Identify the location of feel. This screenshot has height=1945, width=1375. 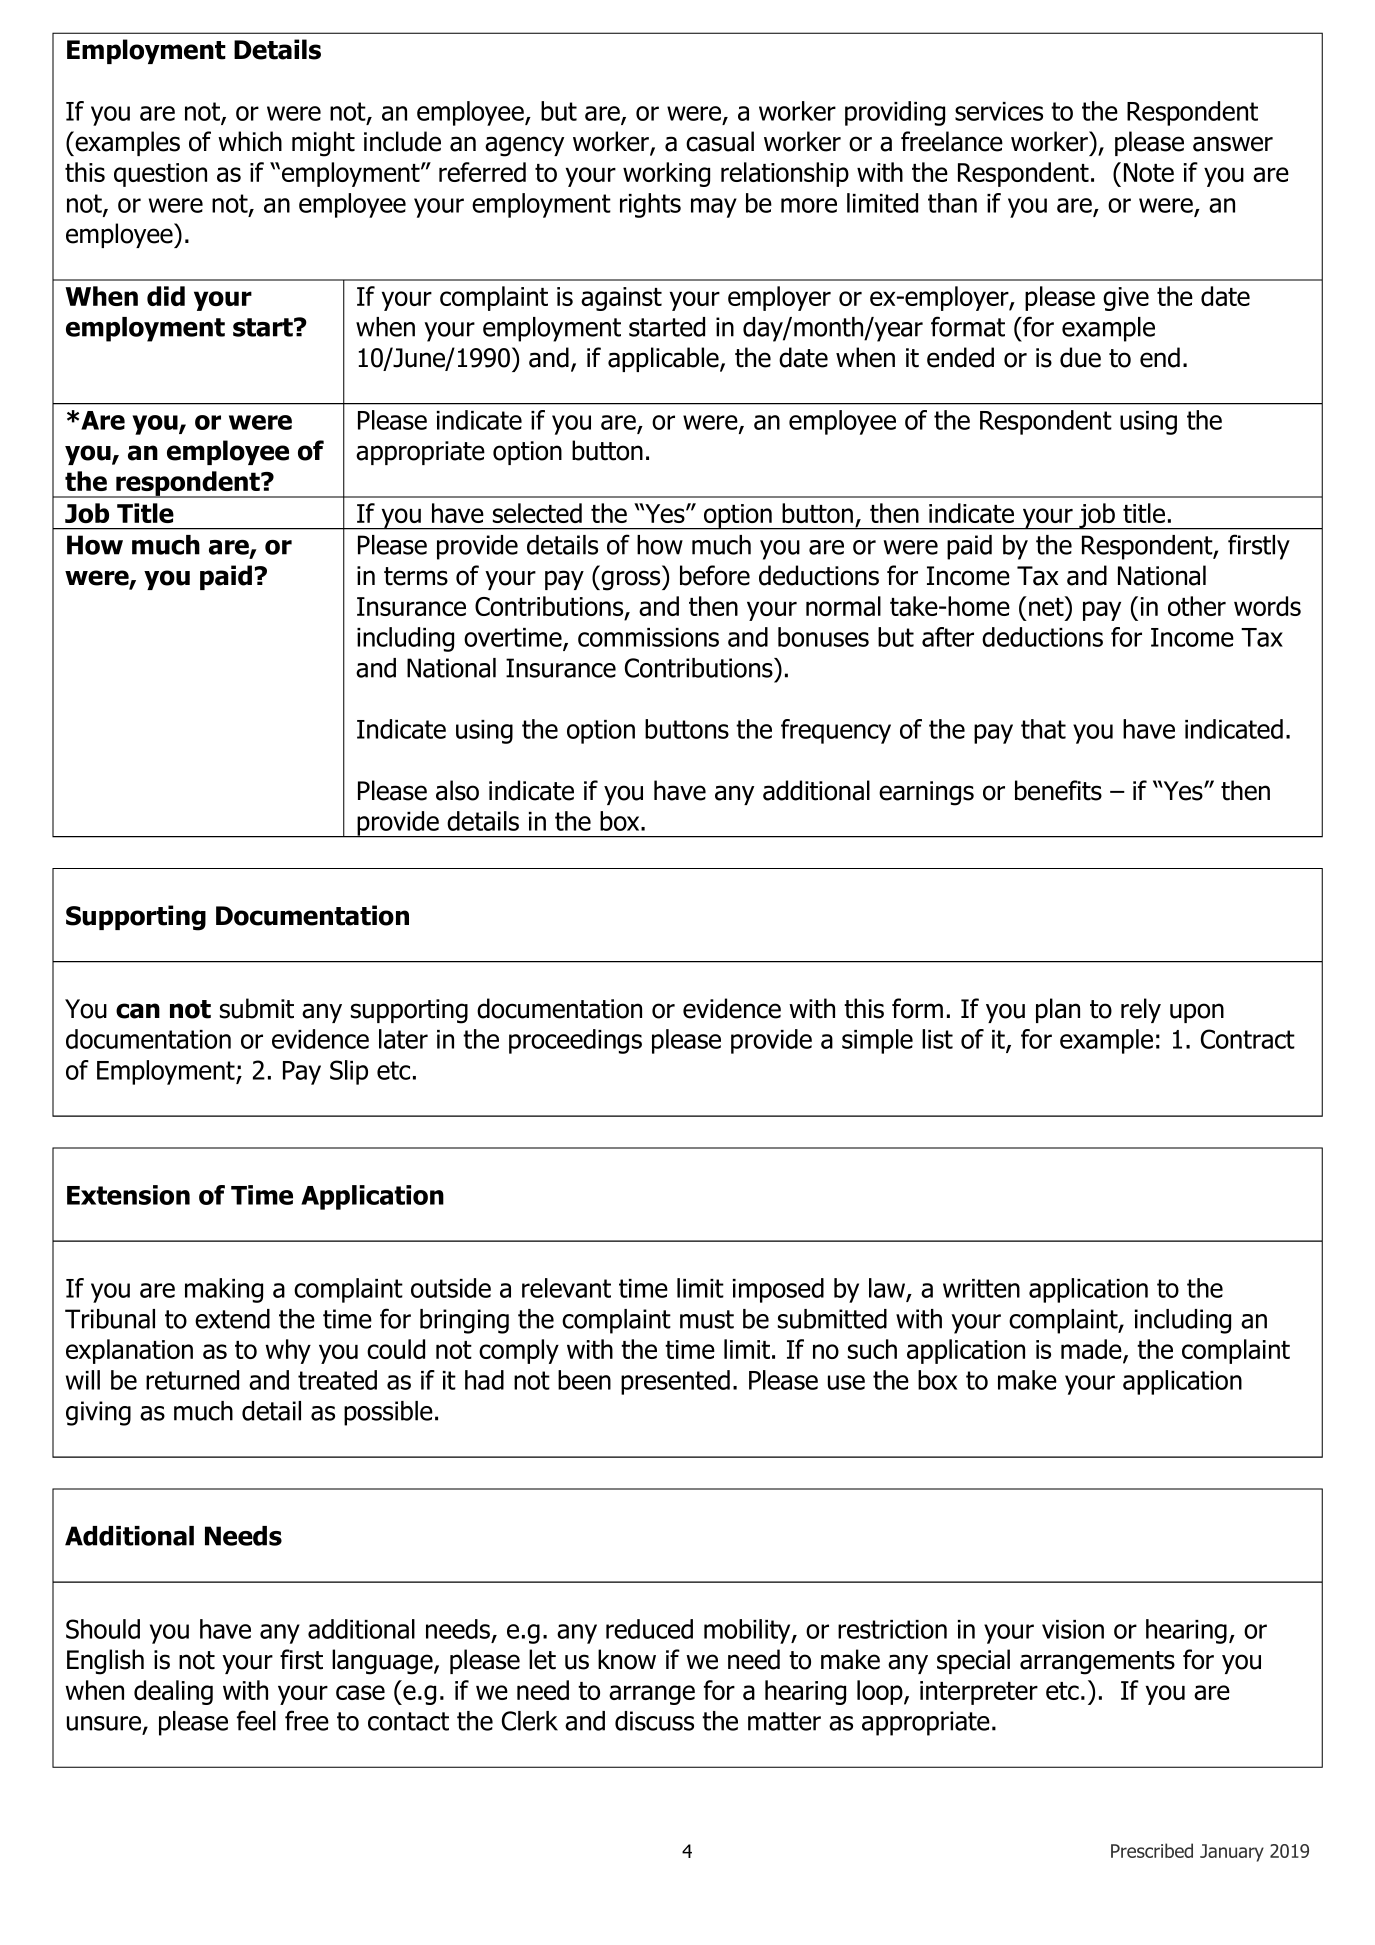
(256, 1720).
